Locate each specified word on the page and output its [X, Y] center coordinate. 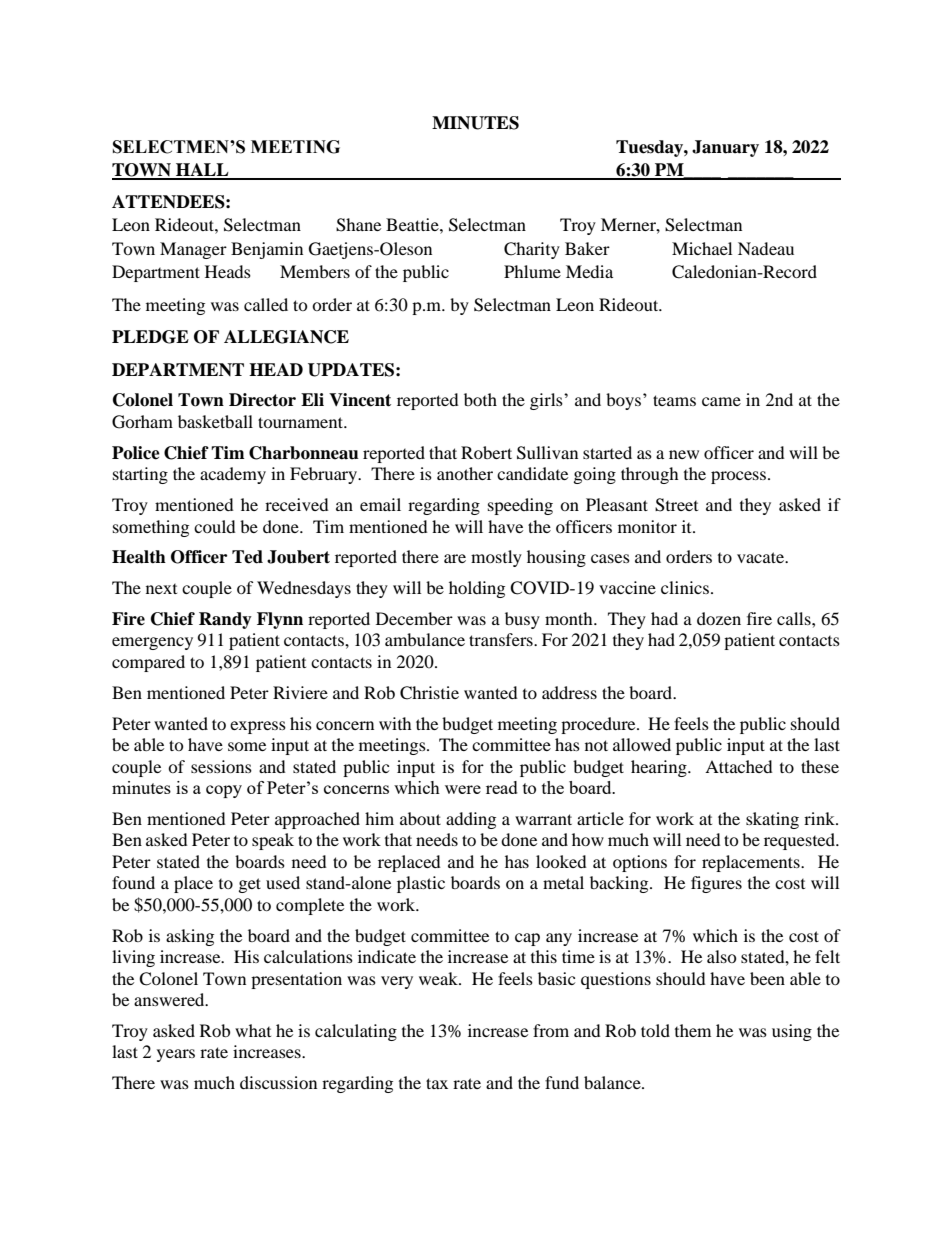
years [176, 1055]
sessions [221, 766]
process [740, 477]
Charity [532, 250]
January [725, 148]
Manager [193, 250]
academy [233, 475]
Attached [739, 766]
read [502, 787]
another [465, 473]
